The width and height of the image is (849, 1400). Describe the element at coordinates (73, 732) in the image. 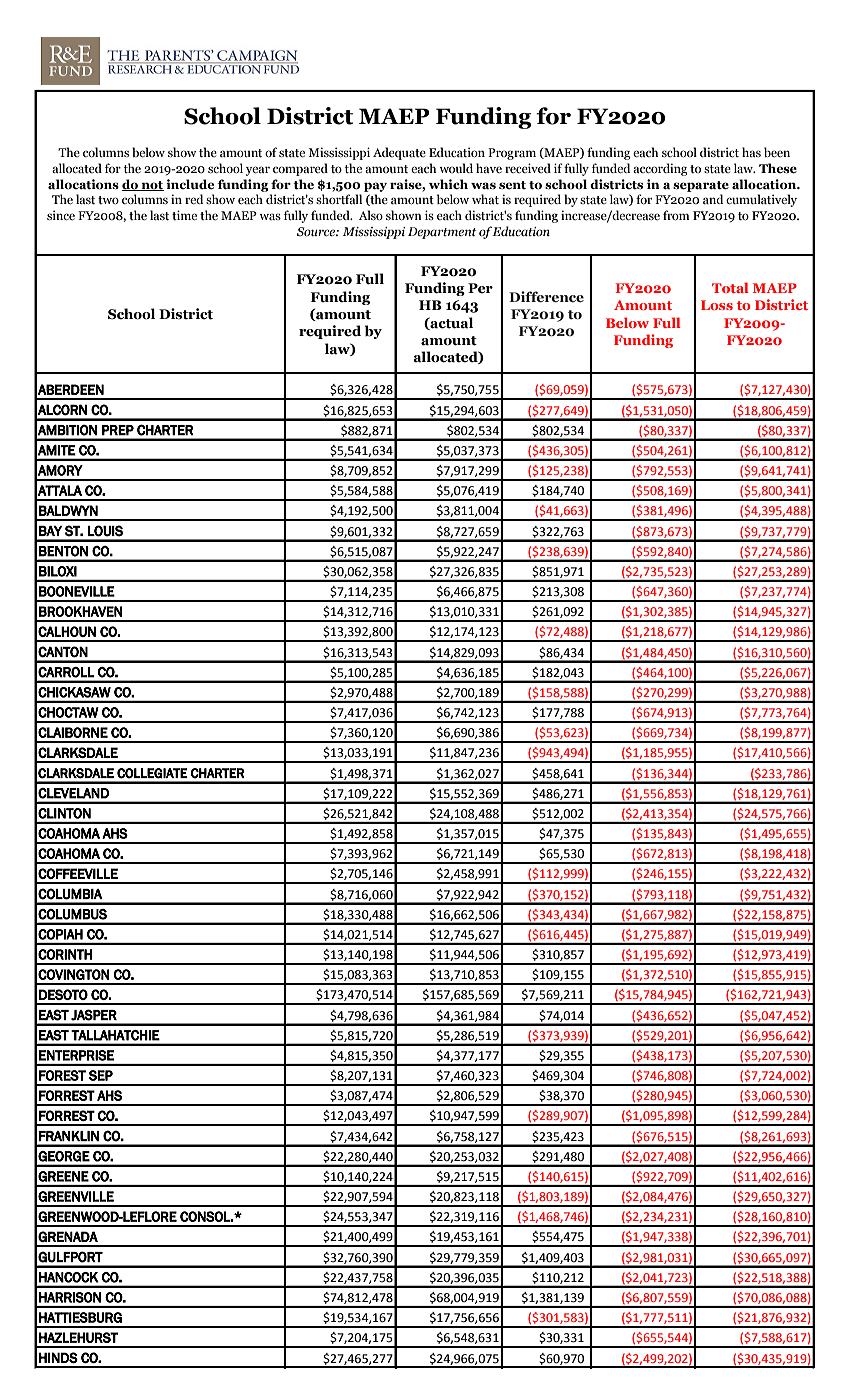

I see `CLAIBORNE` at that location.
